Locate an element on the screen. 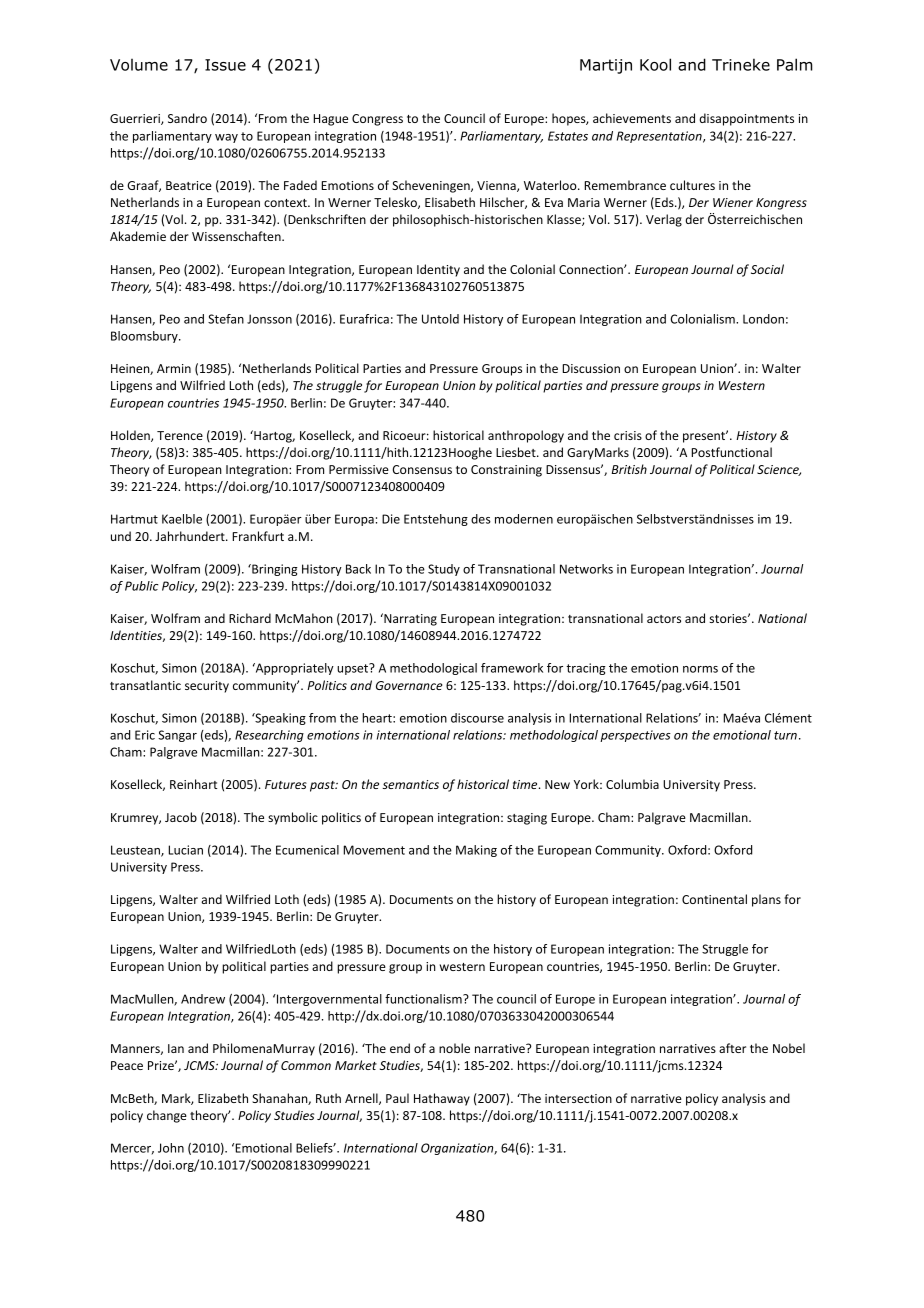 This screenshot has height=1308, width=924. Study is located at coordinates (444, 570).
